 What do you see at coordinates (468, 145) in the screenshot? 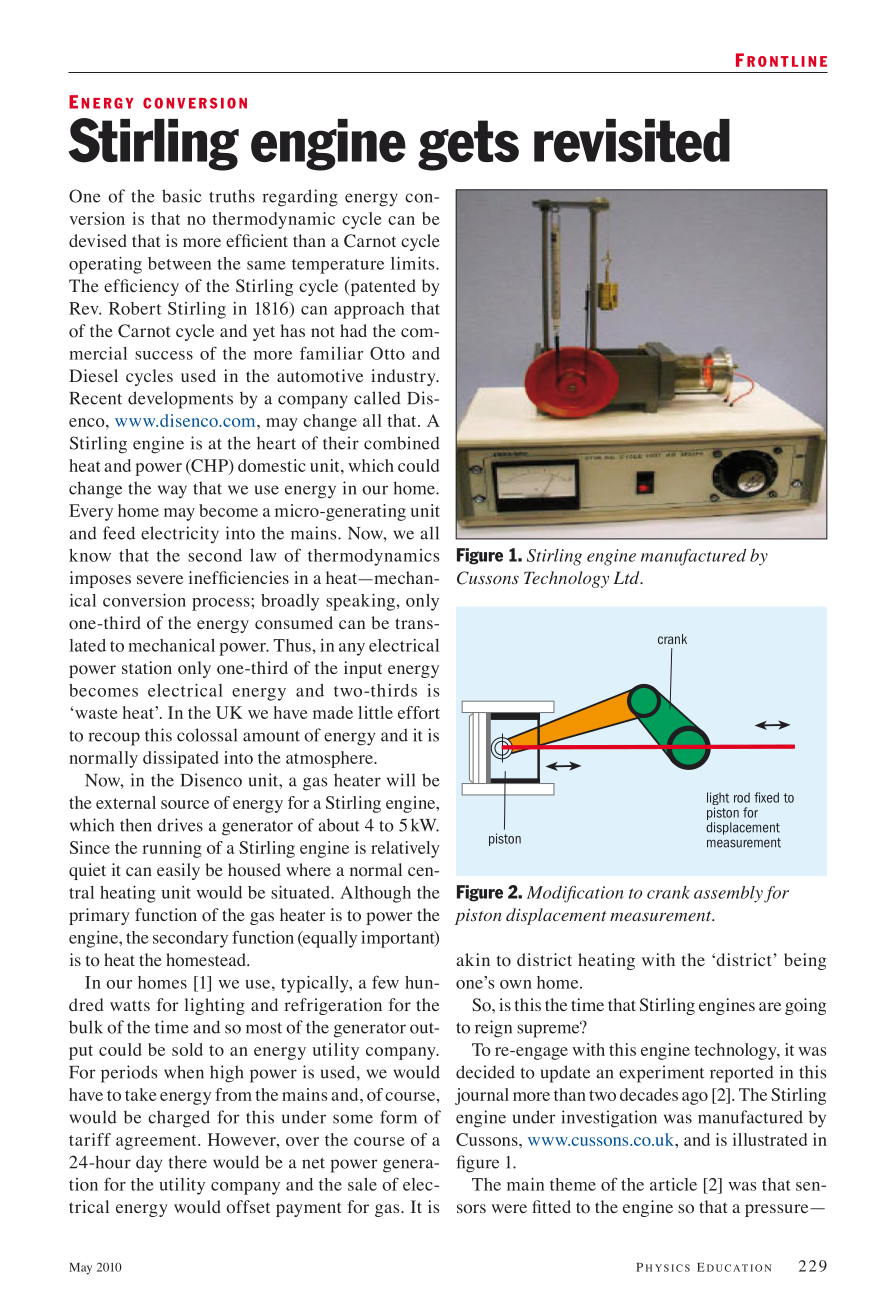
I see `gets` at bounding box center [468, 145].
